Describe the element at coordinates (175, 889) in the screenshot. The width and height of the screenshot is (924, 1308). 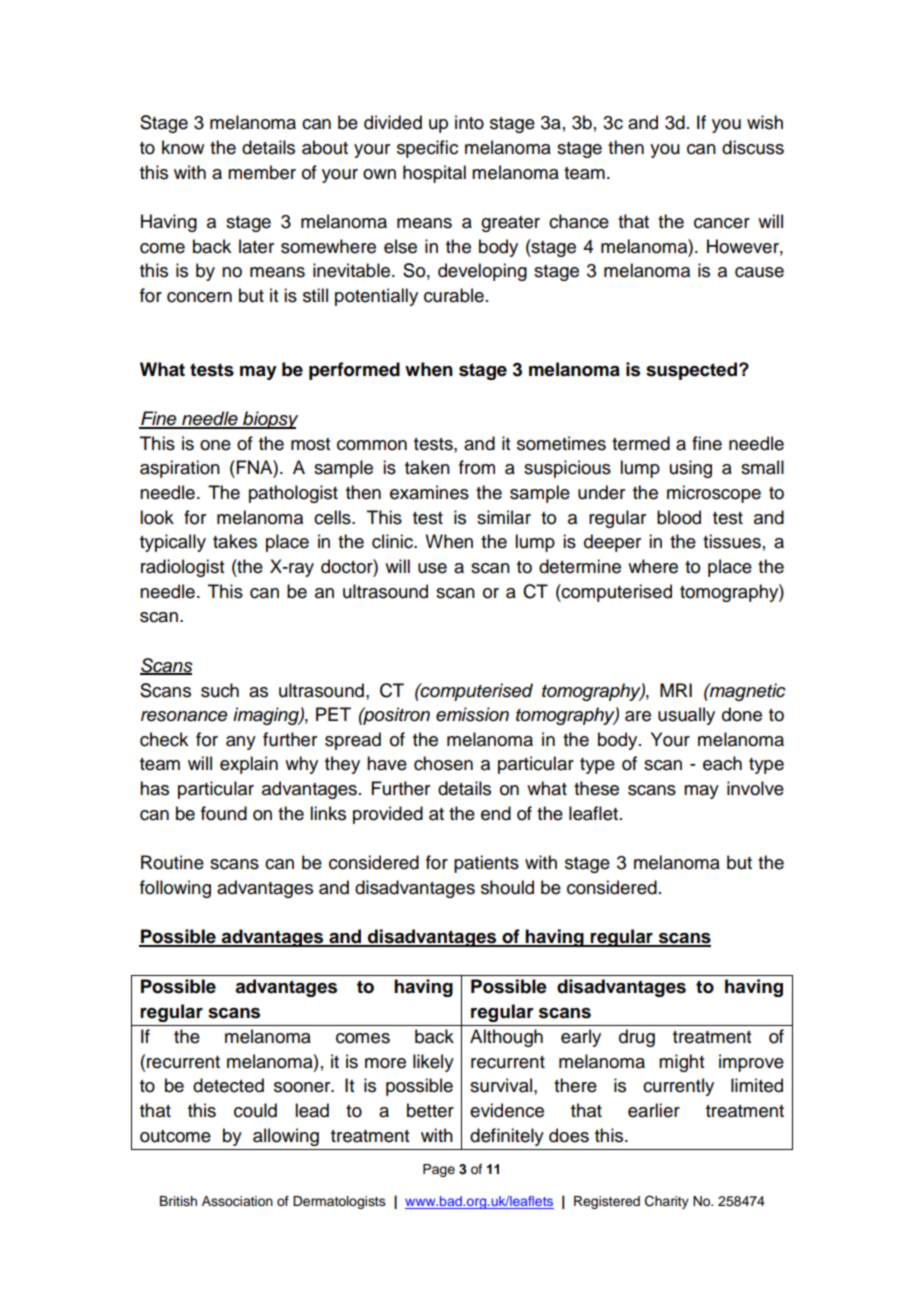
I see `following` at that location.
